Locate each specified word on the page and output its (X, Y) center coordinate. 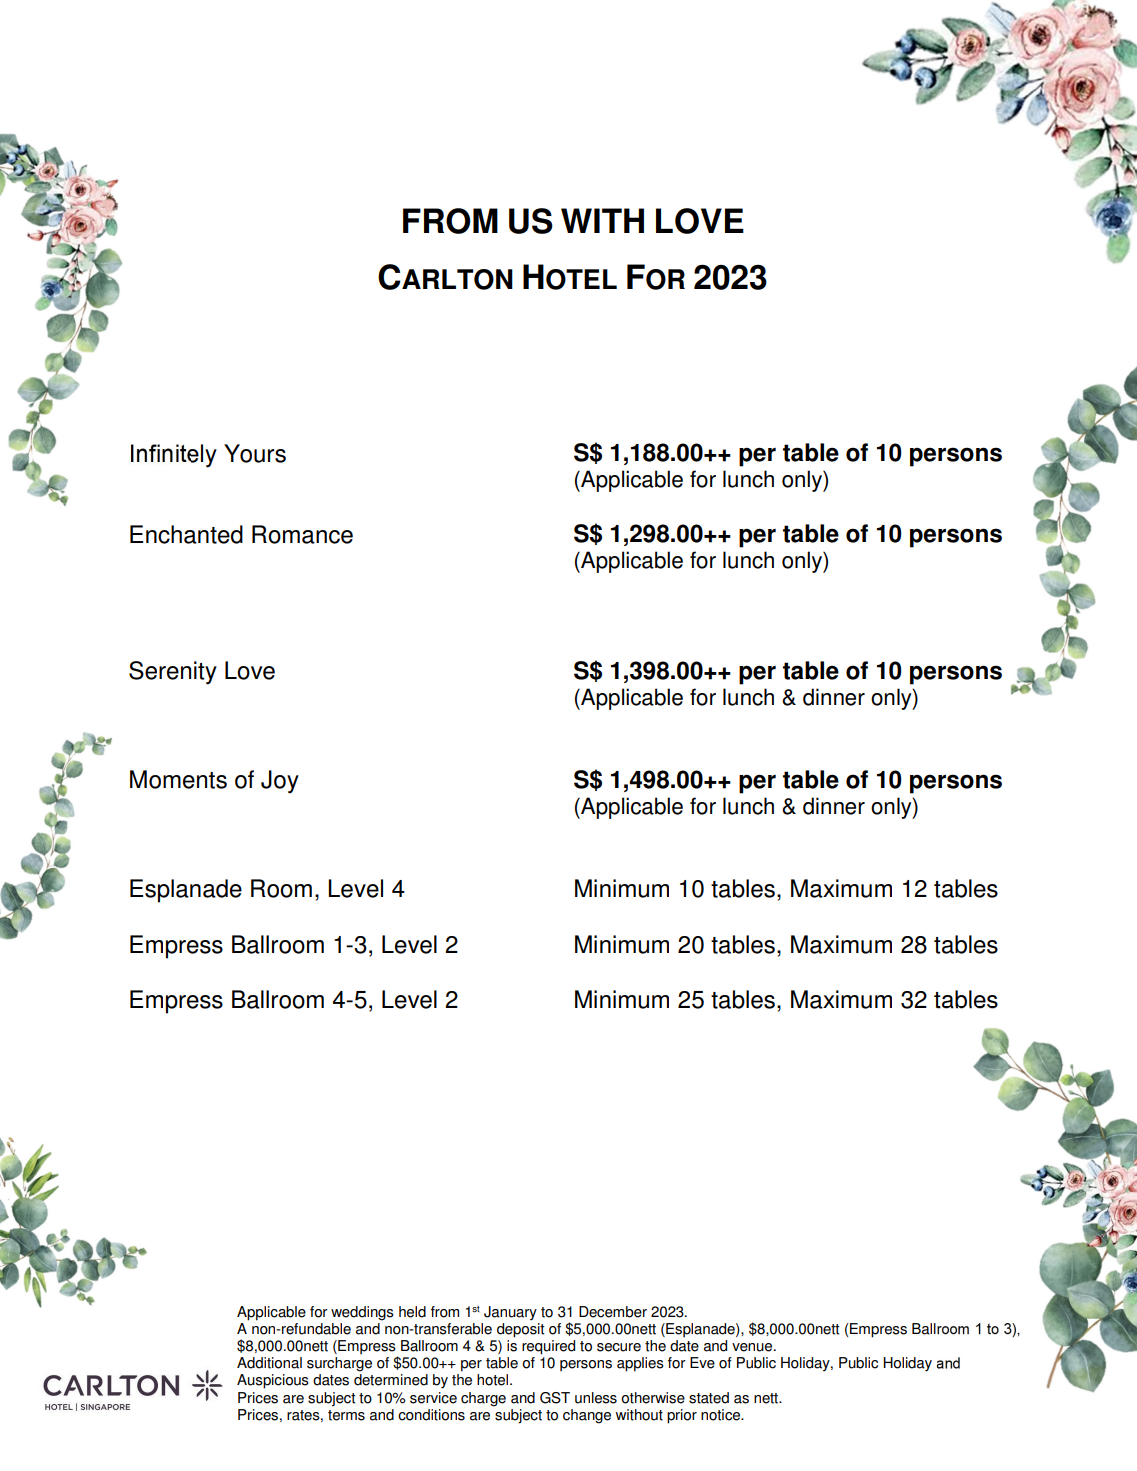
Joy (280, 782)
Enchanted (186, 534)
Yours (255, 453)
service (433, 1398)
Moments (178, 779)
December (613, 1312)
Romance (302, 534)
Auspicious (273, 1381)
